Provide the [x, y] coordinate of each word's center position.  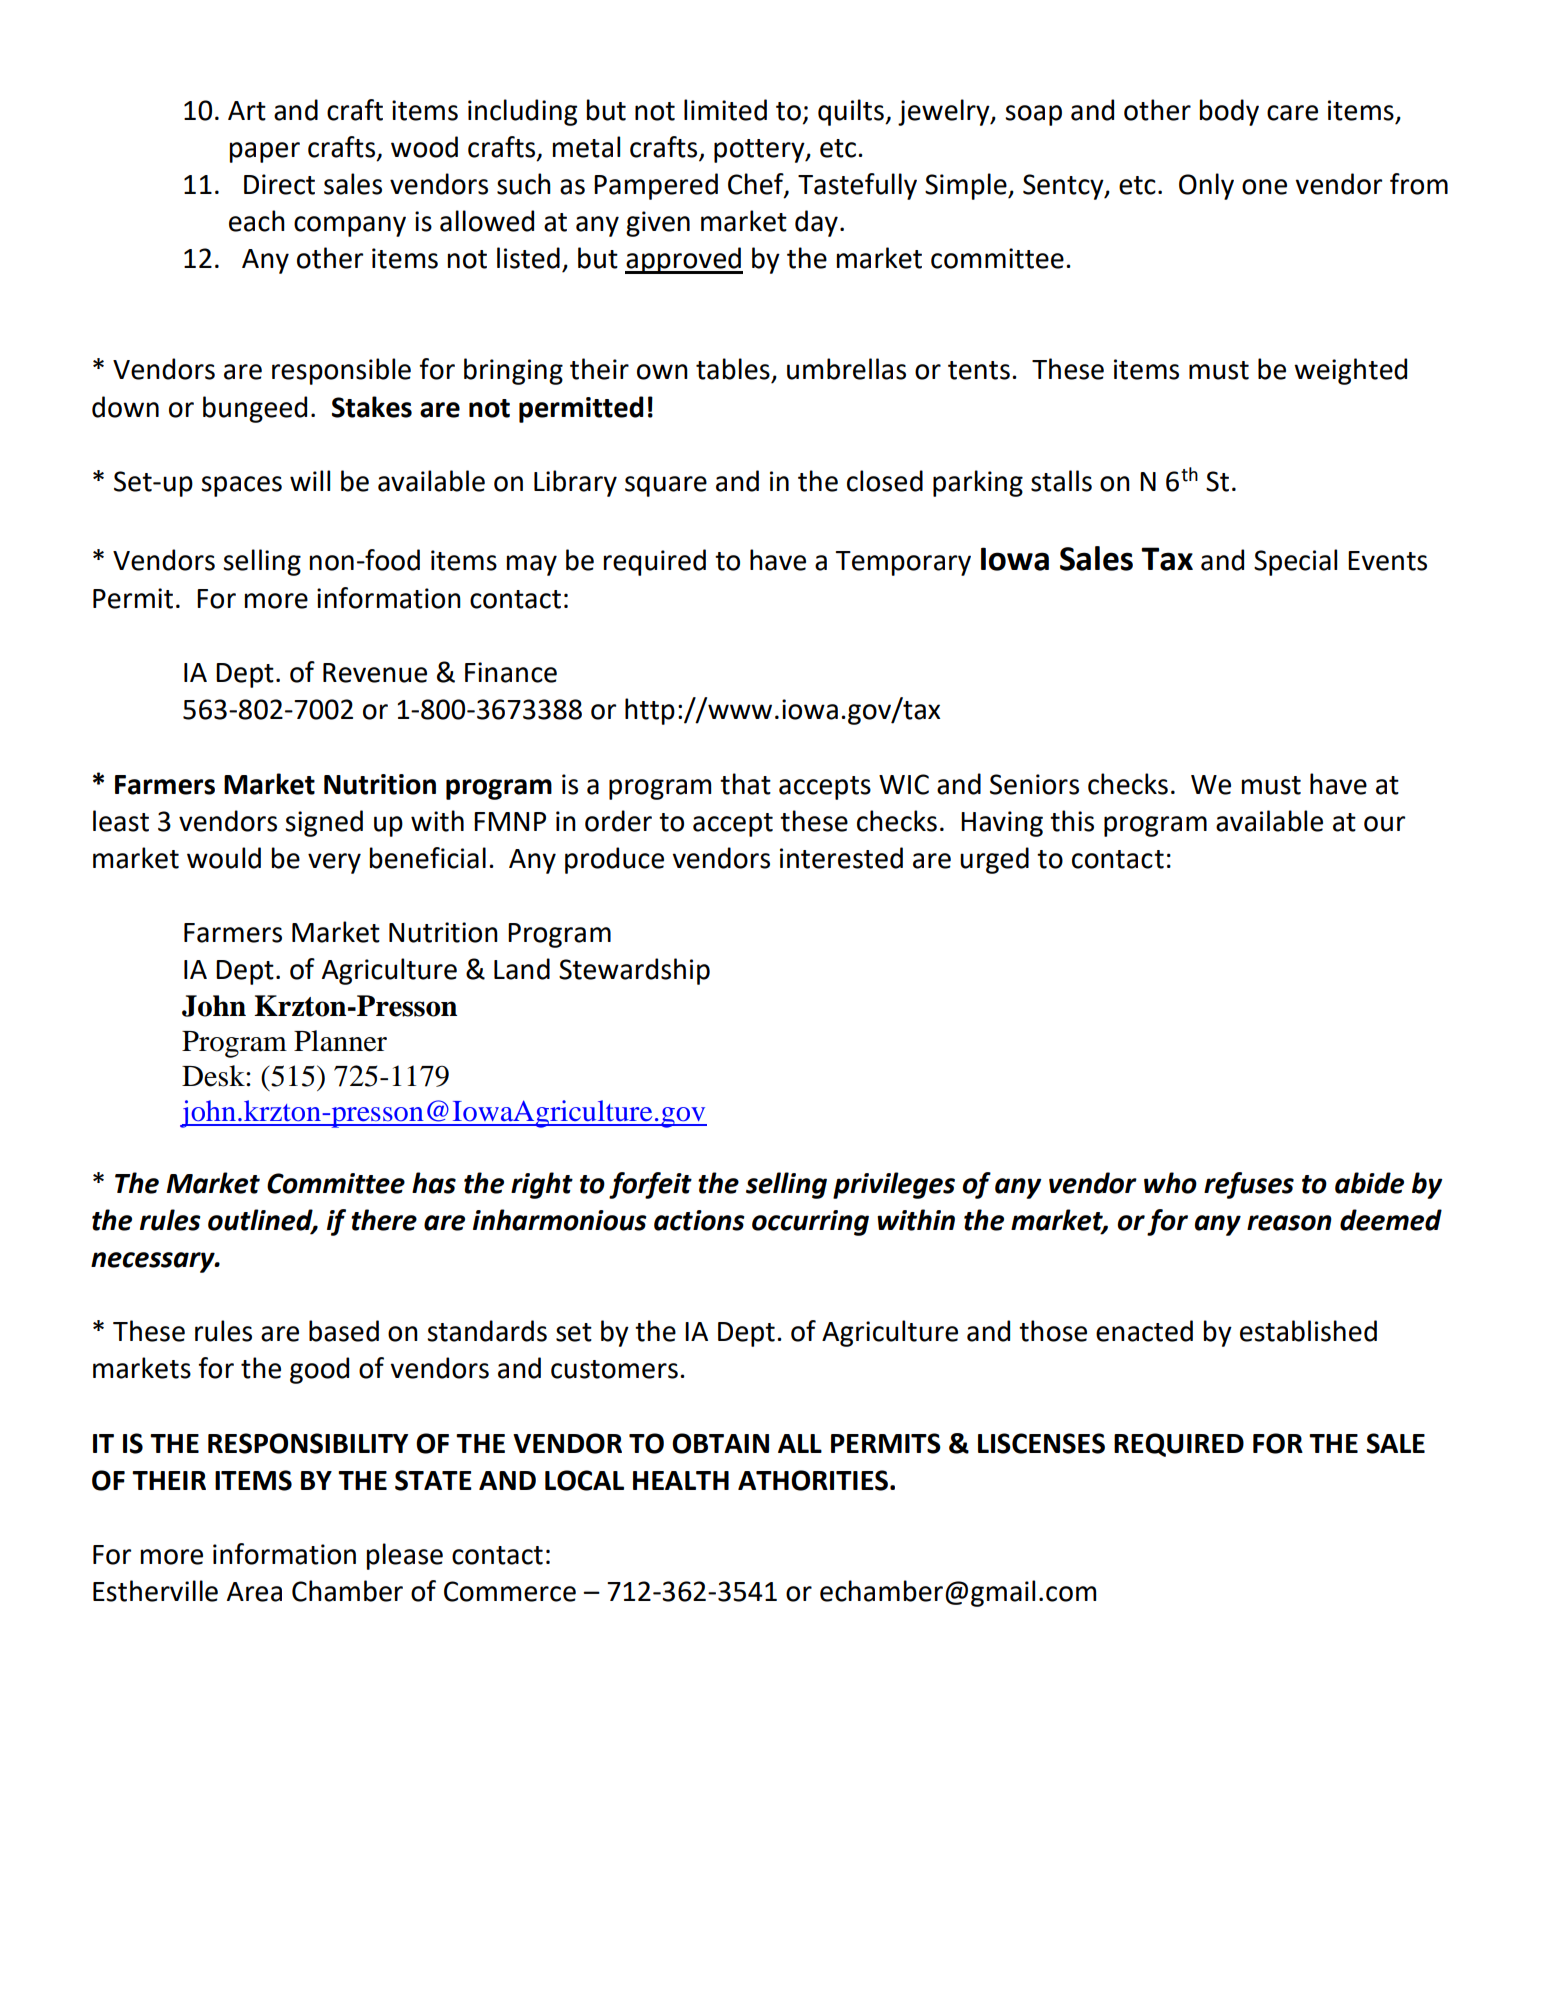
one [1264, 187]
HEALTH [681, 1480]
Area [254, 1592]
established [1308, 1331]
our [1384, 824]
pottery [760, 151]
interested [841, 858]
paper [265, 152]
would [224, 858]
